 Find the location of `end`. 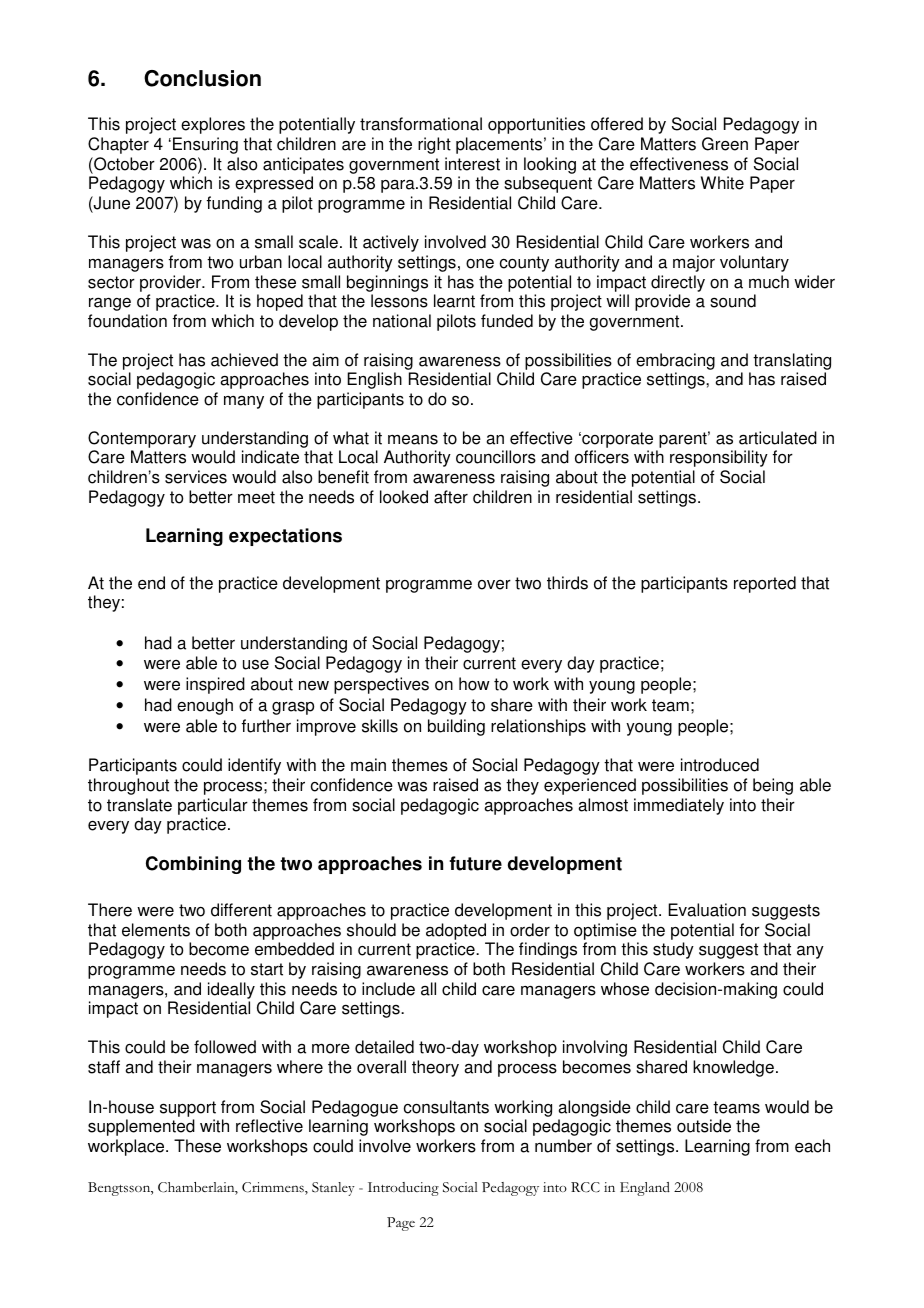

end is located at coordinates (151, 583).
